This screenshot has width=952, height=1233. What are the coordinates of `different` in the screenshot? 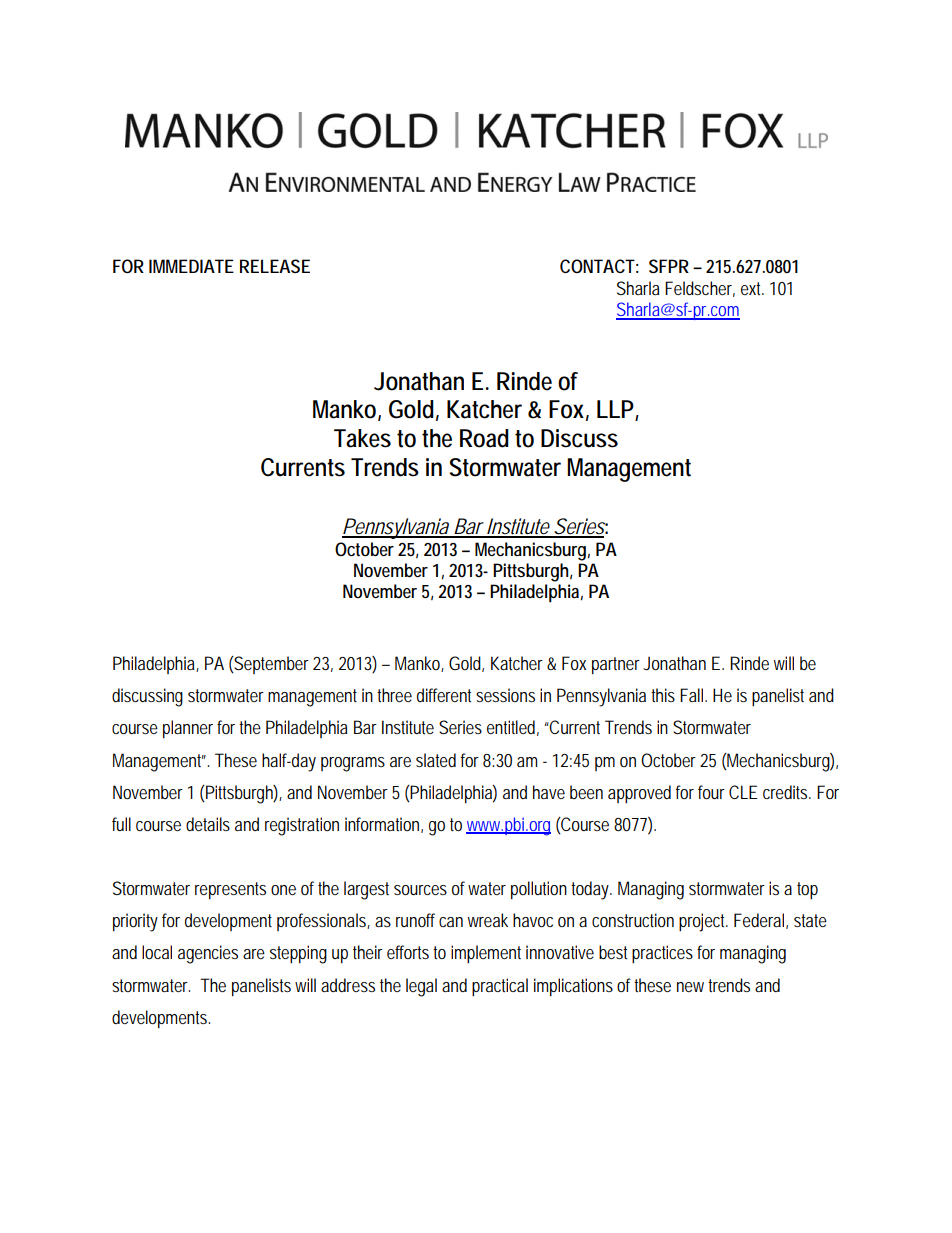 It's located at (444, 695).
